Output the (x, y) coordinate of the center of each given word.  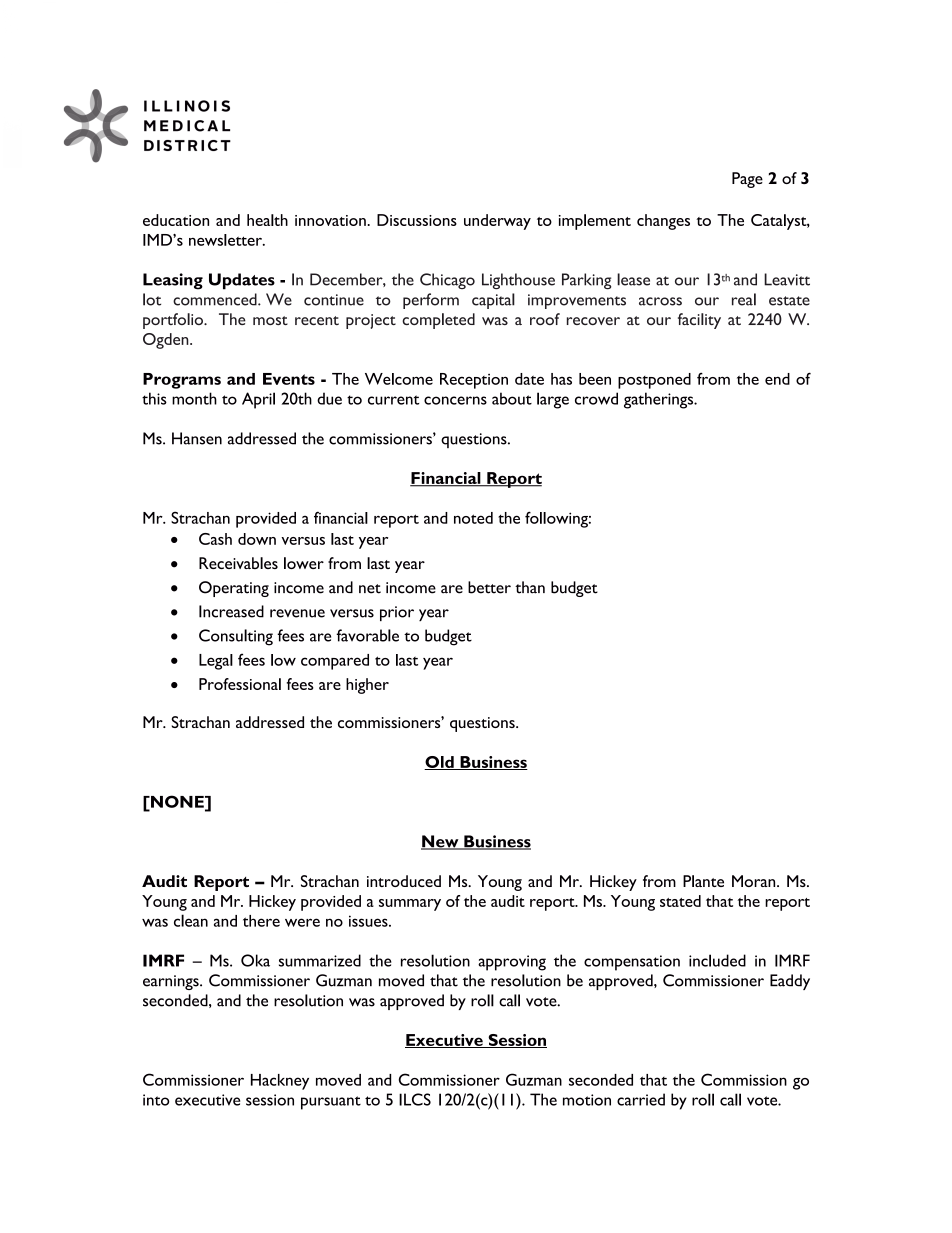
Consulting (236, 637)
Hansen (197, 438)
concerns (455, 400)
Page (747, 180)
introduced (404, 881)
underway (497, 222)
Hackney (280, 1082)
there (261, 921)
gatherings (660, 400)
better (489, 587)
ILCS (415, 1099)
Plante (703, 881)
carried (641, 1099)
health (267, 220)
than (530, 587)
